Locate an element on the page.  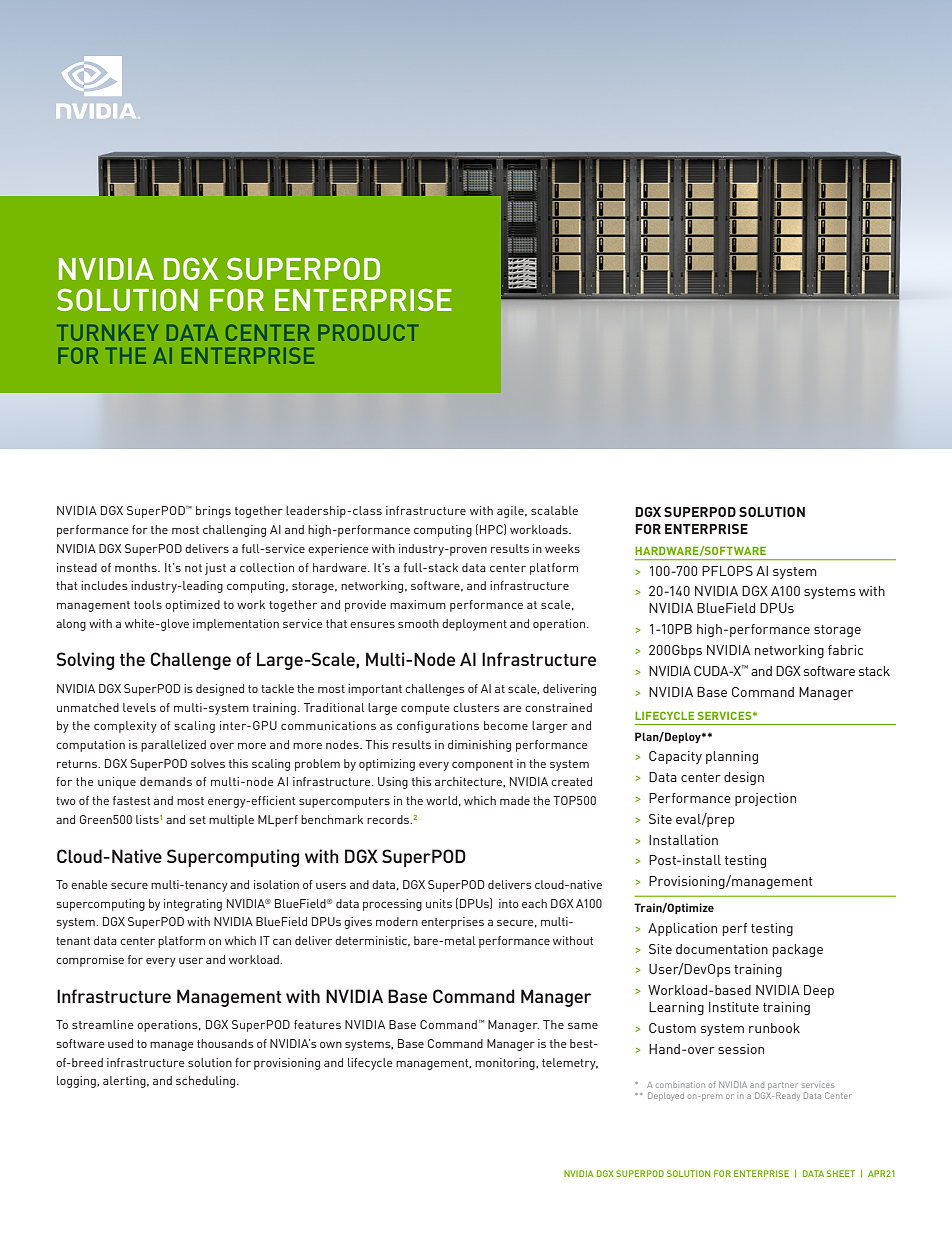
scalable is located at coordinates (554, 510).
